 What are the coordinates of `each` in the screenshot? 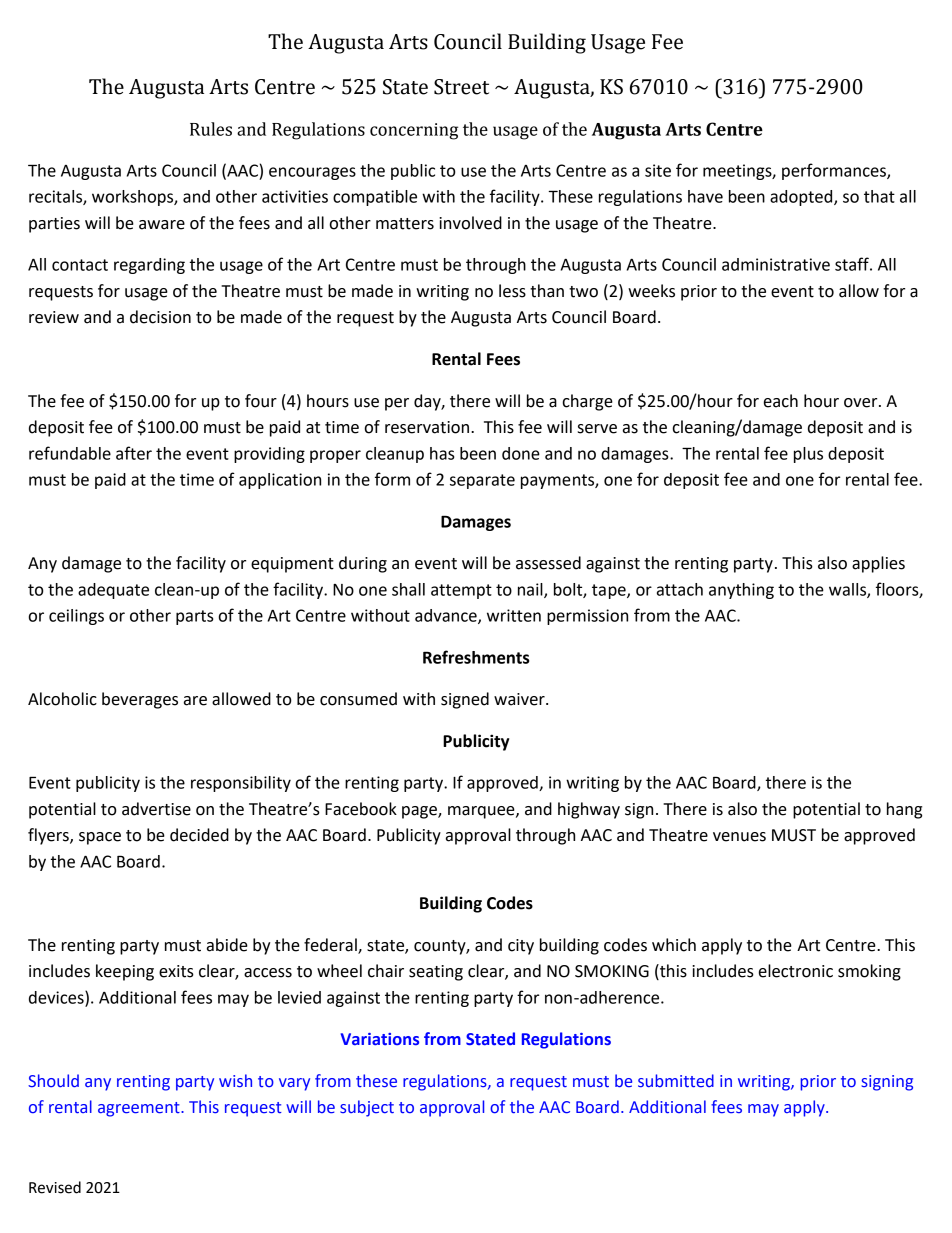 It's located at (781, 401).
